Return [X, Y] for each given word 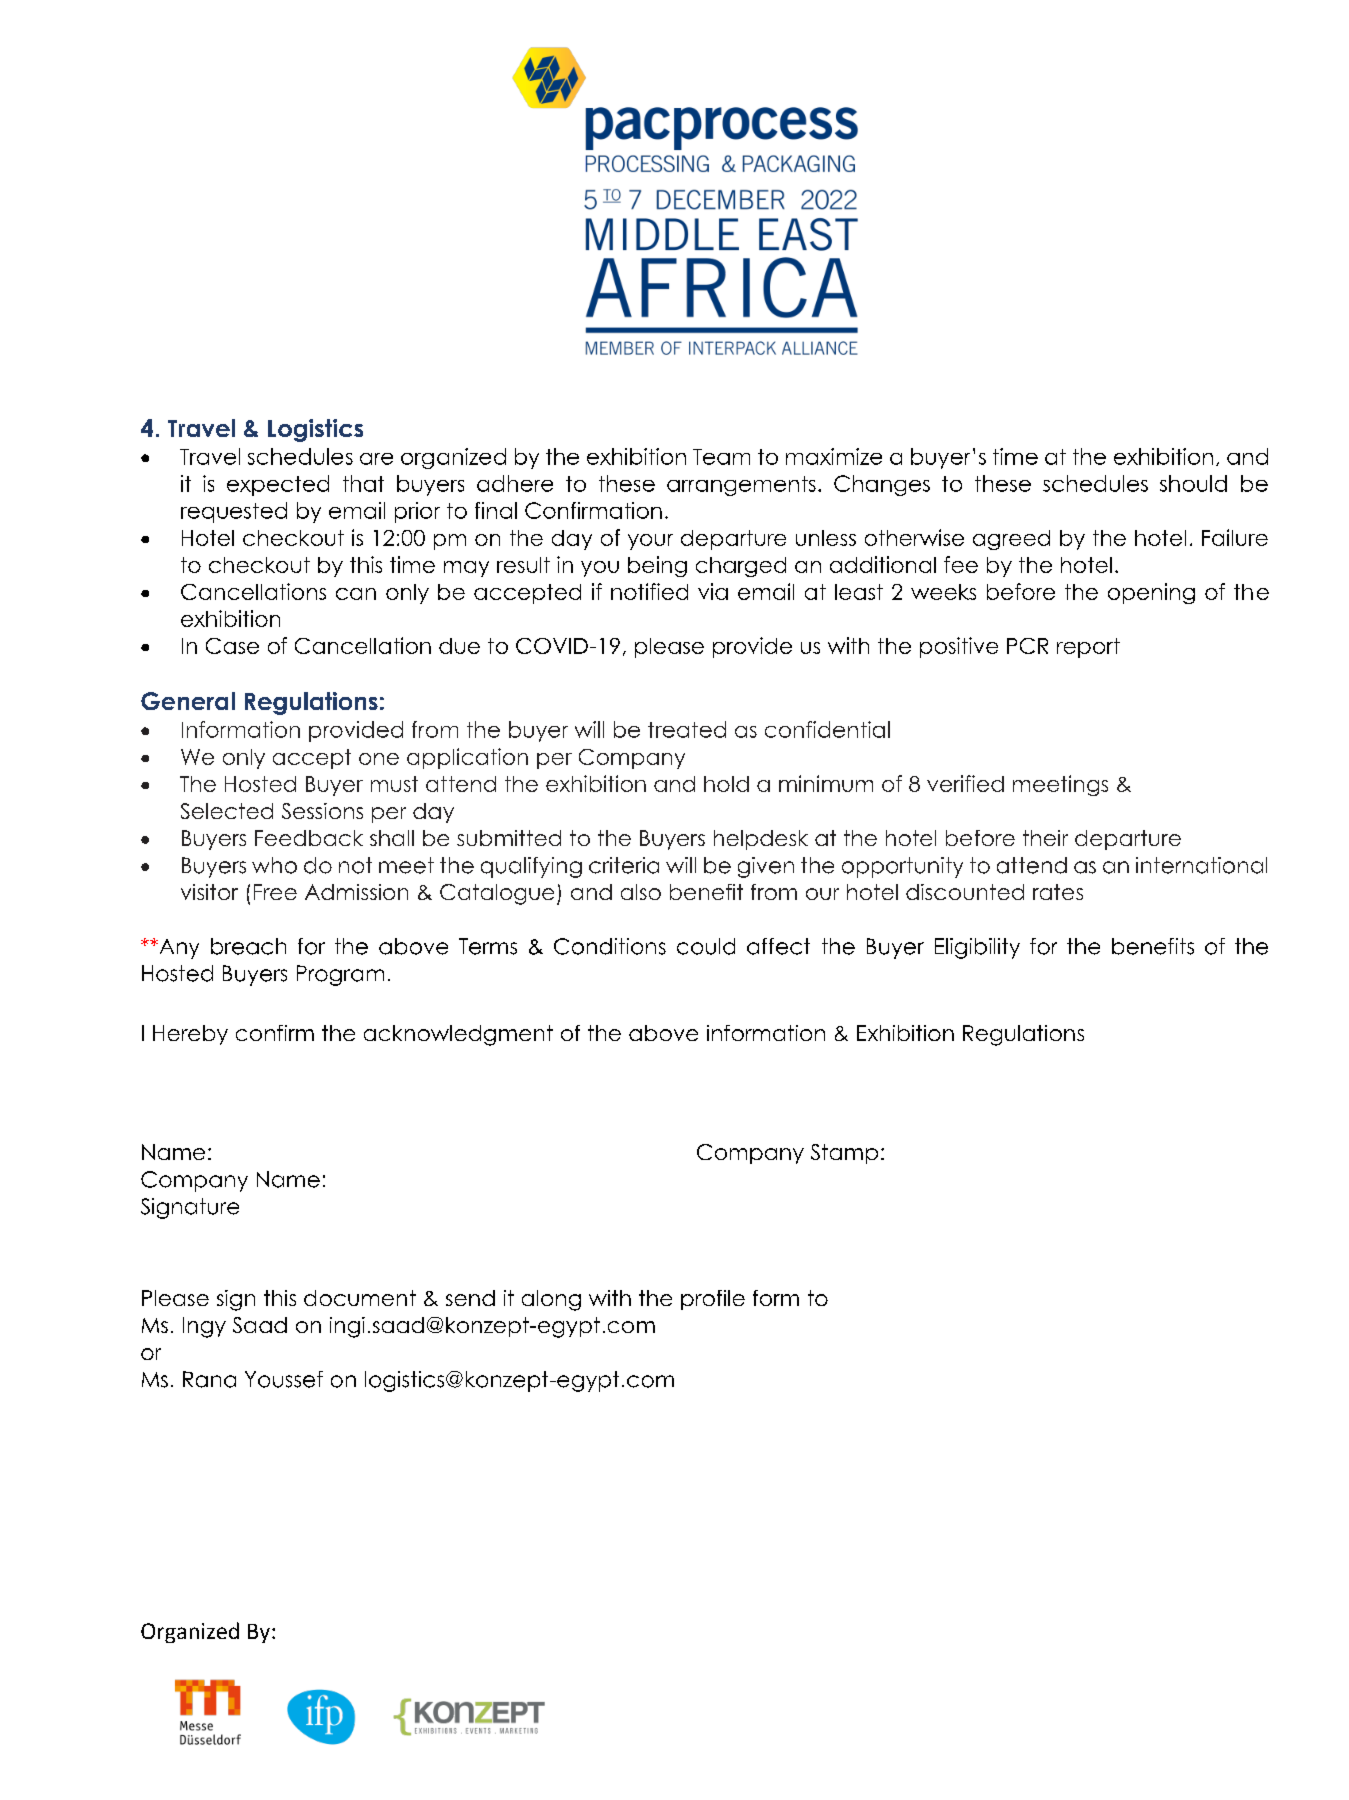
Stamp [844, 1154]
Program [340, 975]
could [706, 946]
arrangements [741, 486]
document [360, 1298]
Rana [209, 1379]
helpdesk [761, 840]
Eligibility [977, 948]
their [1045, 838]
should [1193, 483]
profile [713, 1300]
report [1088, 648]
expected [278, 485]
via [713, 591]
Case [232, 646]
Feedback [309, 838]
